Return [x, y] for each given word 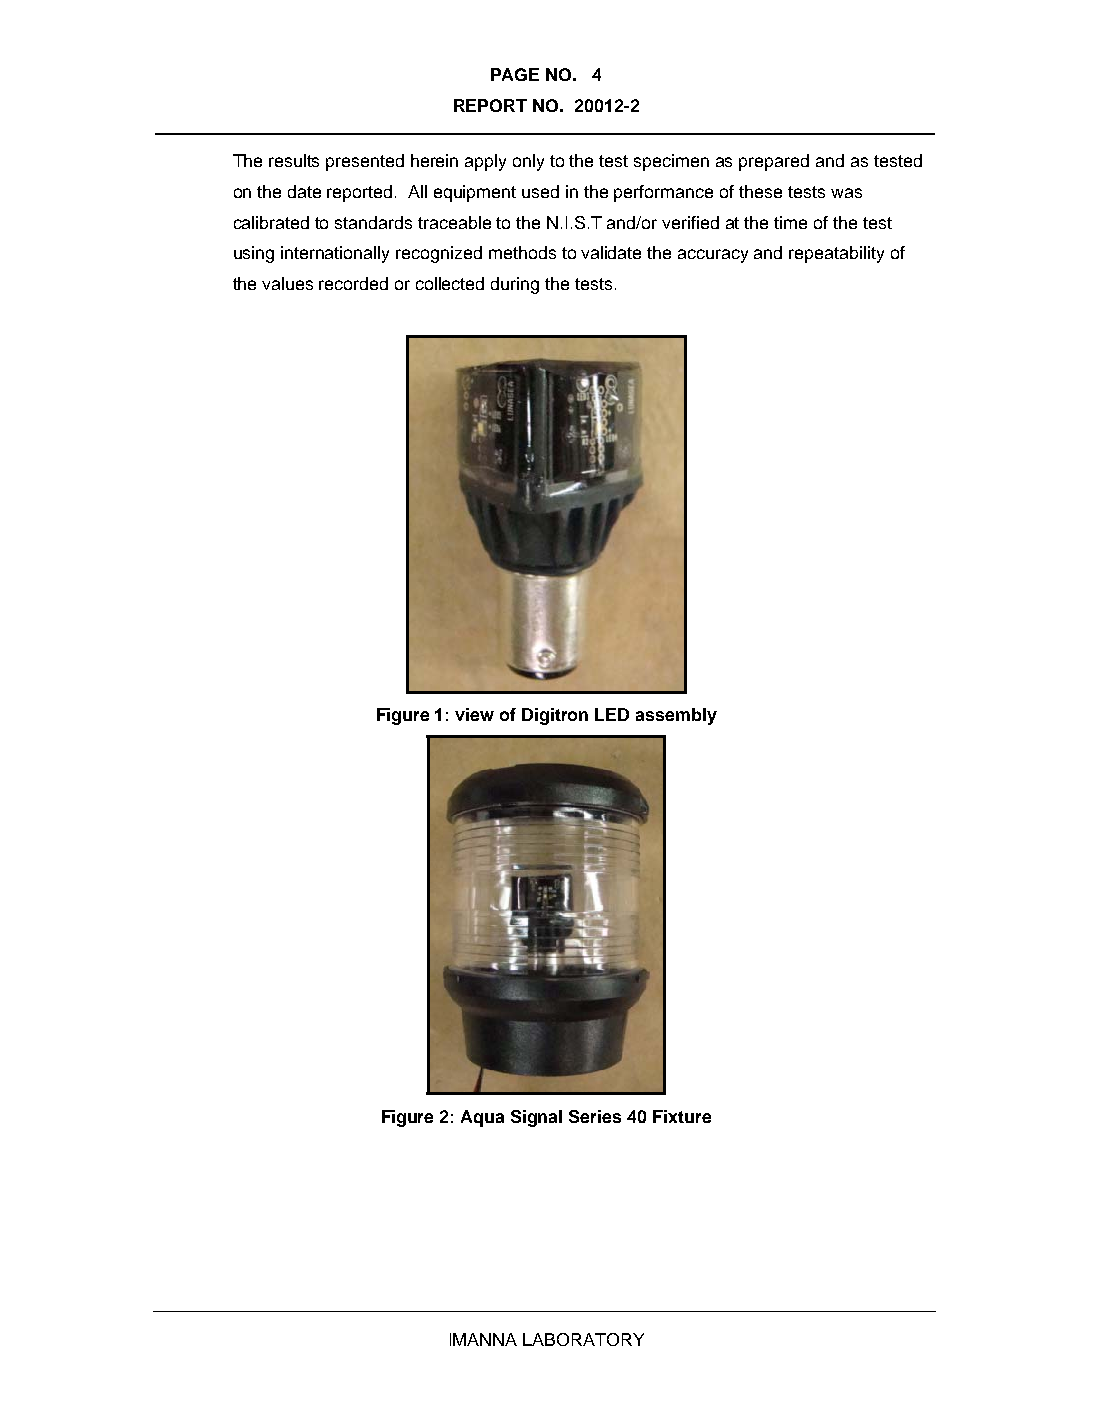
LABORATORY [583, 1339]
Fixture [682, 1116]
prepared [774, 162]
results [294, 160]
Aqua [482, 1118]
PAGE [515, 74]
